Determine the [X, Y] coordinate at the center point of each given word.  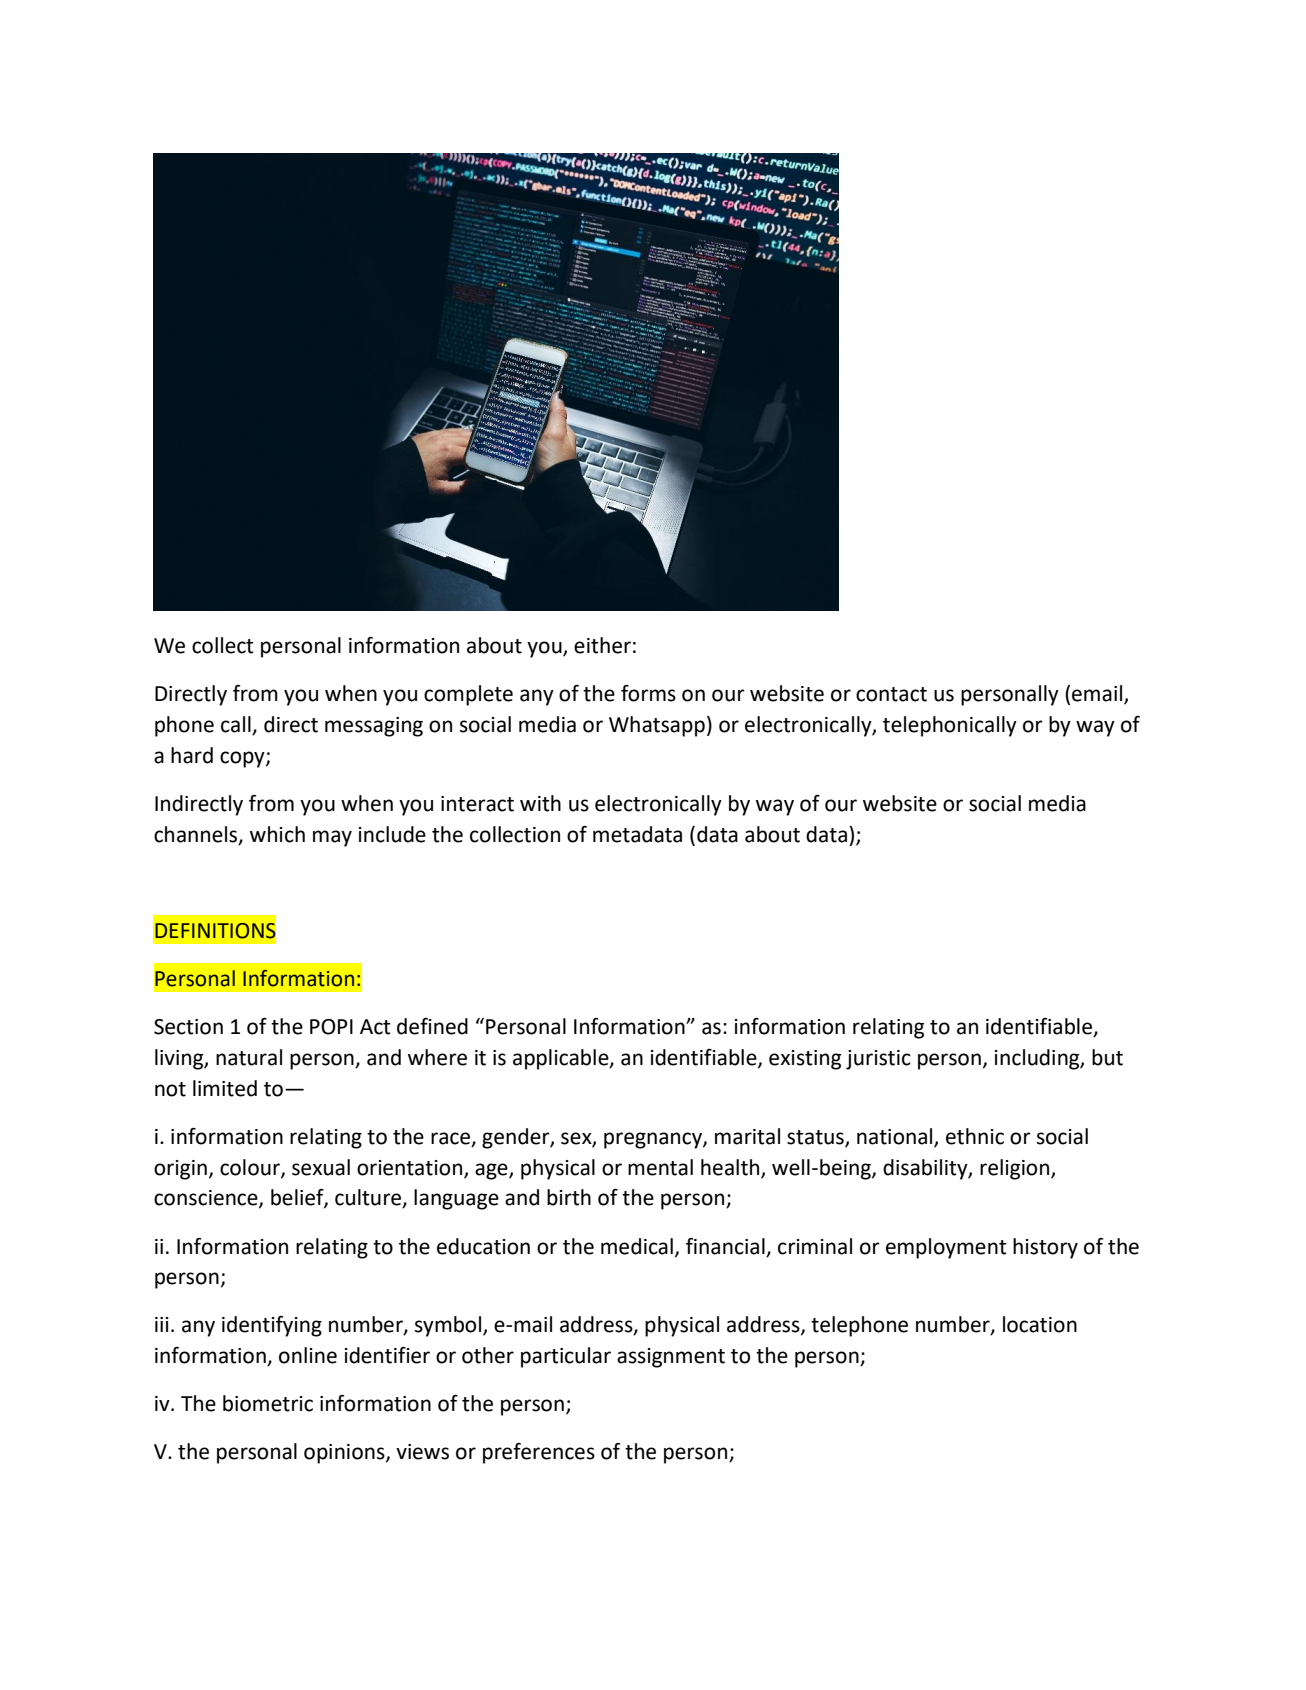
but [1107, 1057]
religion [1016, 1169]
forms [648, 693]
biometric [268, 1403]
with [540, 803]
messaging [374, 727]
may [332, 838]
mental [660, 1167]
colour [251, 1168]
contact [891, 694]
